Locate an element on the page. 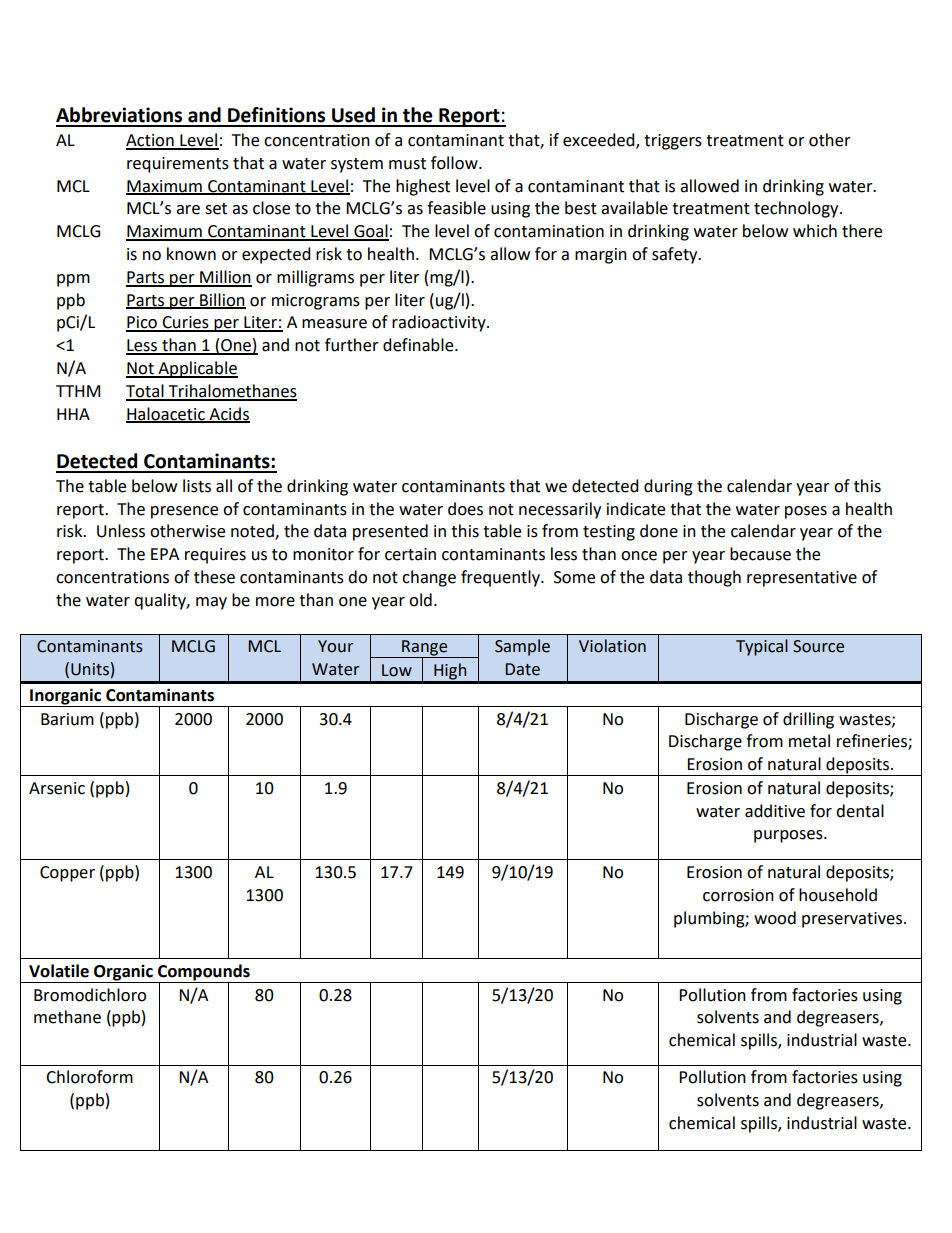  follow is located at coordinates (455, 163).
